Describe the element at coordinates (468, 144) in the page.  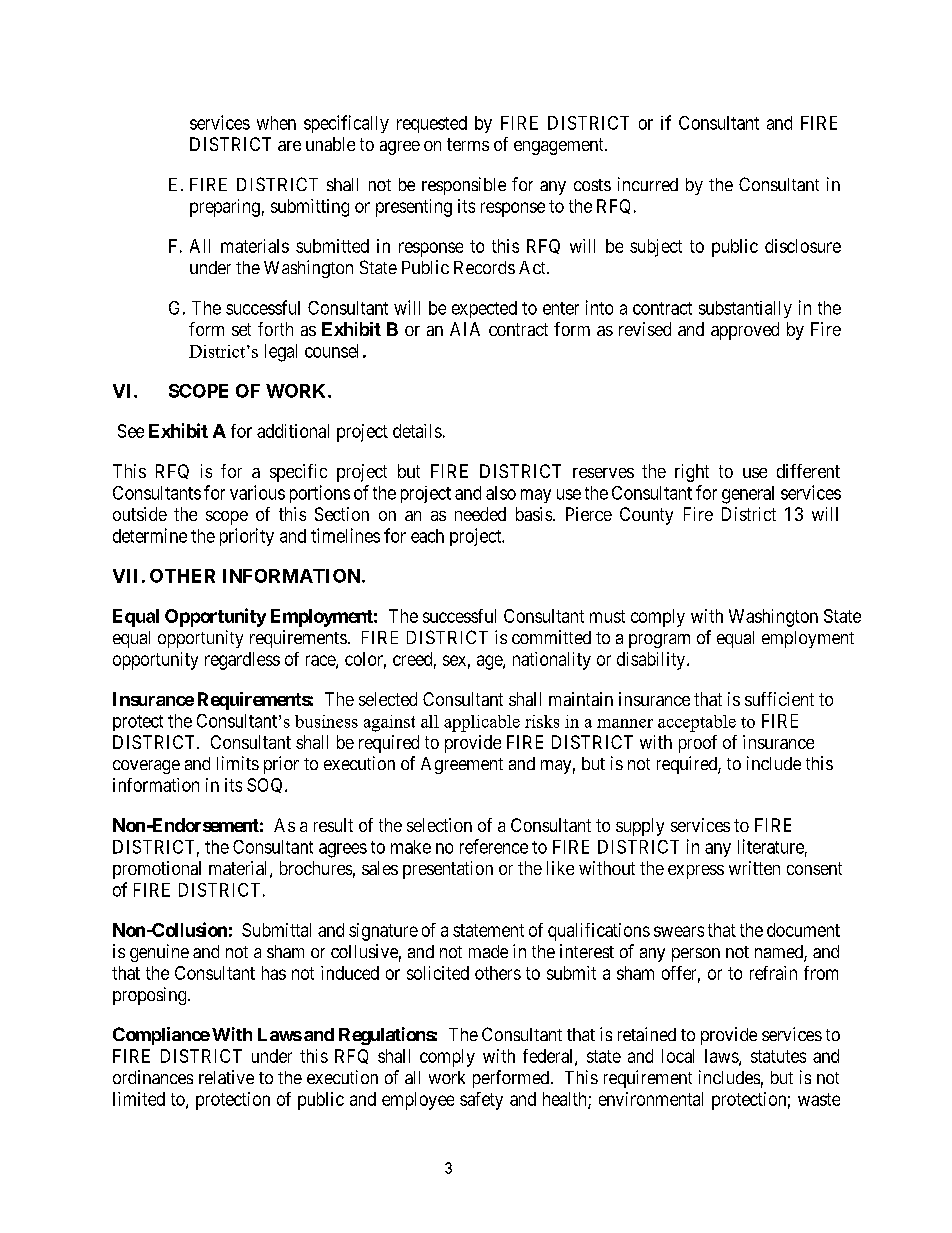
I see `terms` at that location.
